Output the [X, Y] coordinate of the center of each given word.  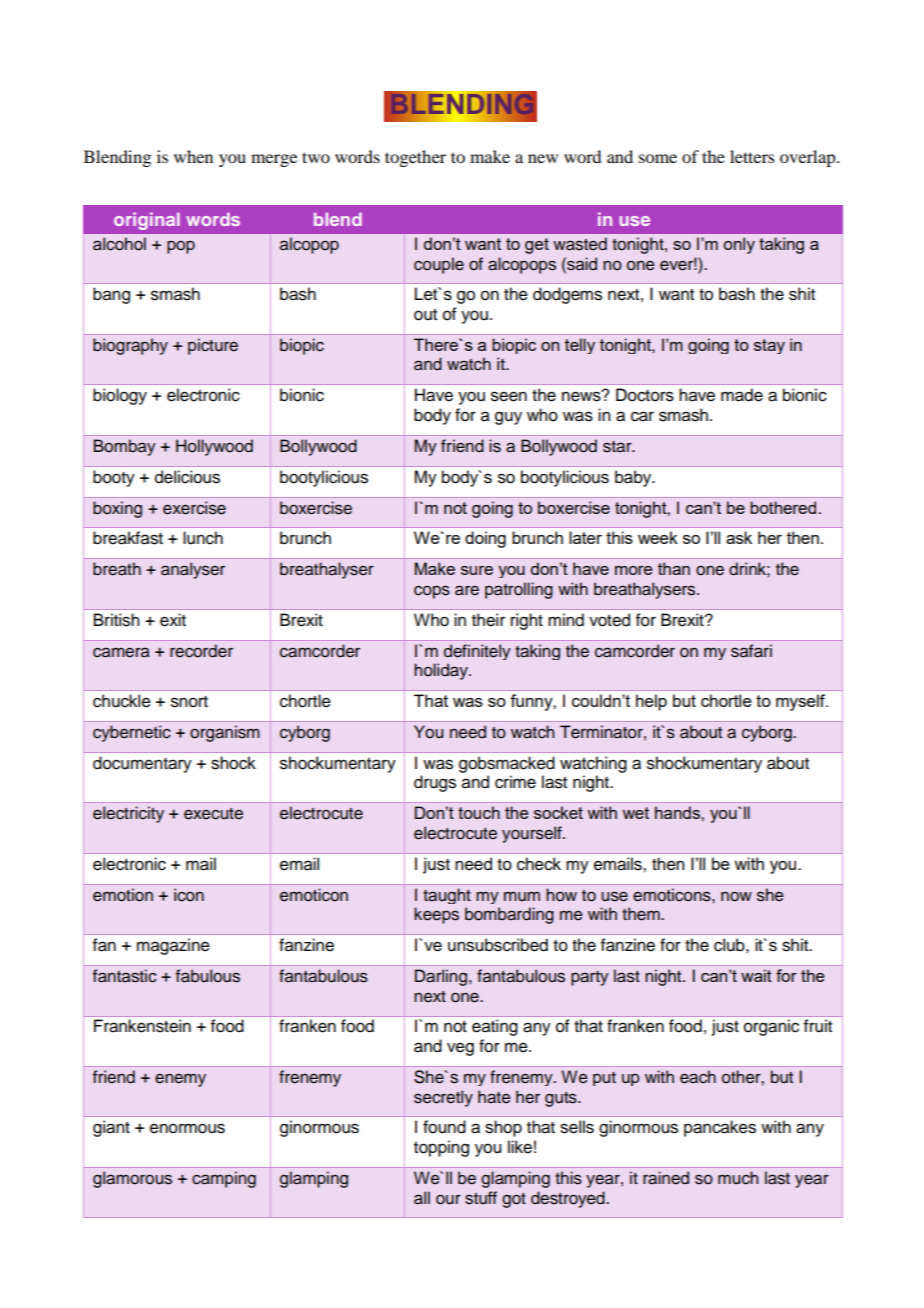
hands [678, 812]
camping [224, 1179]
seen [509, 396]
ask [739, 537]
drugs [435, 783]
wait [756, 975]
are [467, 590]
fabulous [208, 976]
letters [752, 156]
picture [213, 346]
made [742, 395]
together [415, 158]
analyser [193, 570]
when [193, 156]
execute [213, 814]
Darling [441, 977]
